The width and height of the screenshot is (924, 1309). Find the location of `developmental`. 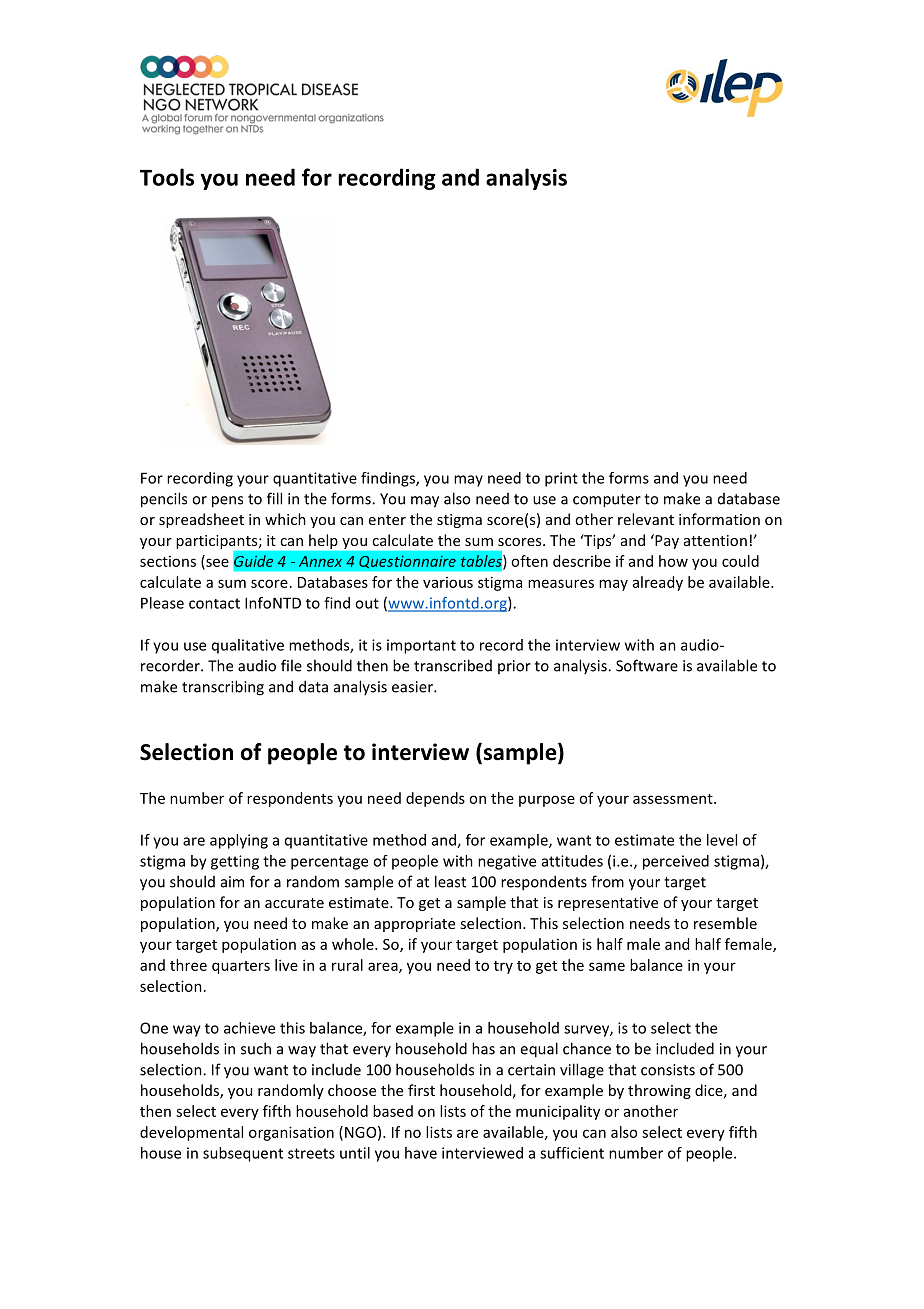

developmental is located at coordinates (191, 1133).
